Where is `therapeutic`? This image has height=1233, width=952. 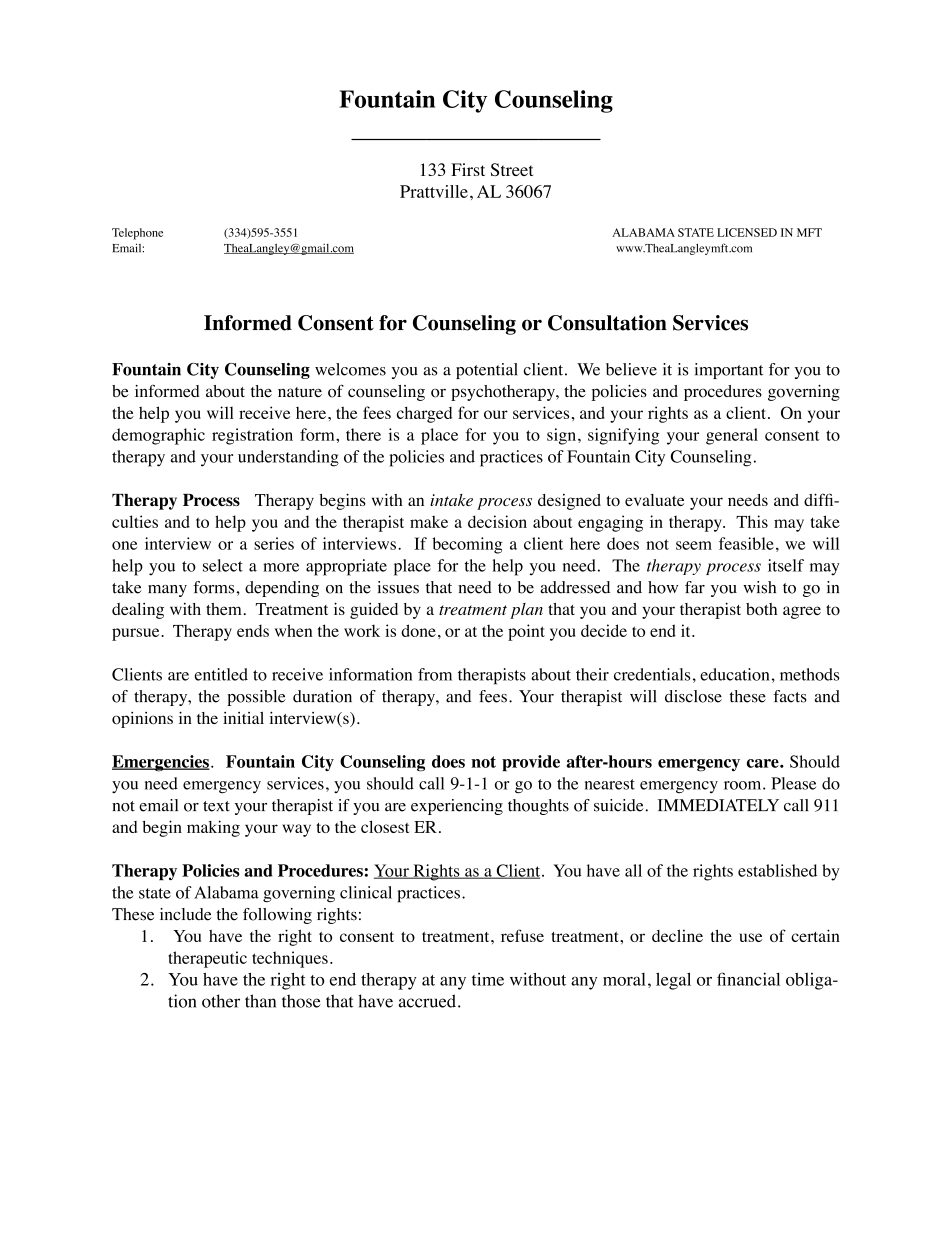
therapeutic is located at coordinates (207, 959).
